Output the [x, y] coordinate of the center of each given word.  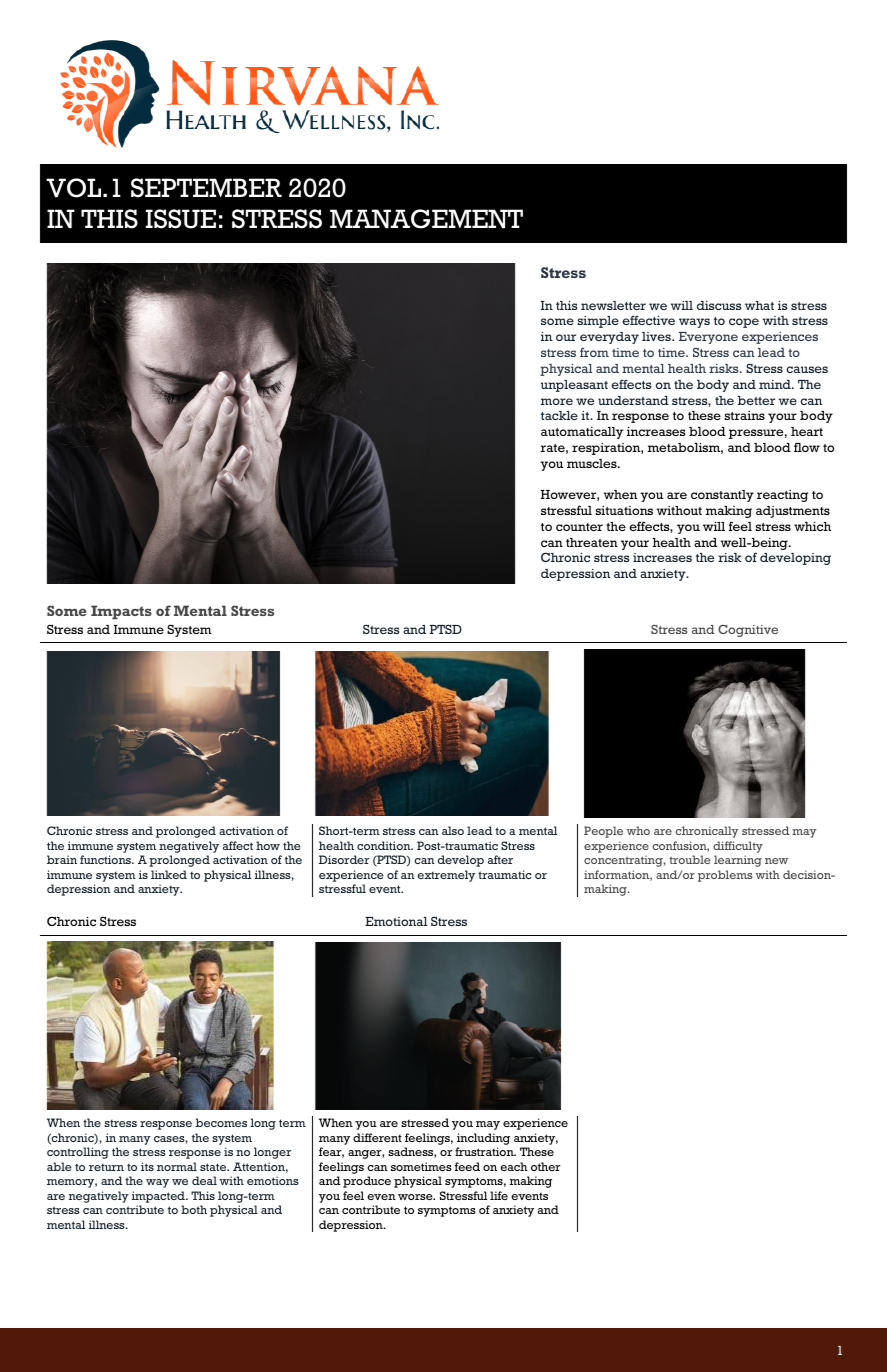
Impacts [121, 612]
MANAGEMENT [426, 219]
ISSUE [181, 219]
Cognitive [748, 631]
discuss [719, 305]
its [147, 1166]
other [546, 1166]
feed [467, 1166]
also [453, 830]
